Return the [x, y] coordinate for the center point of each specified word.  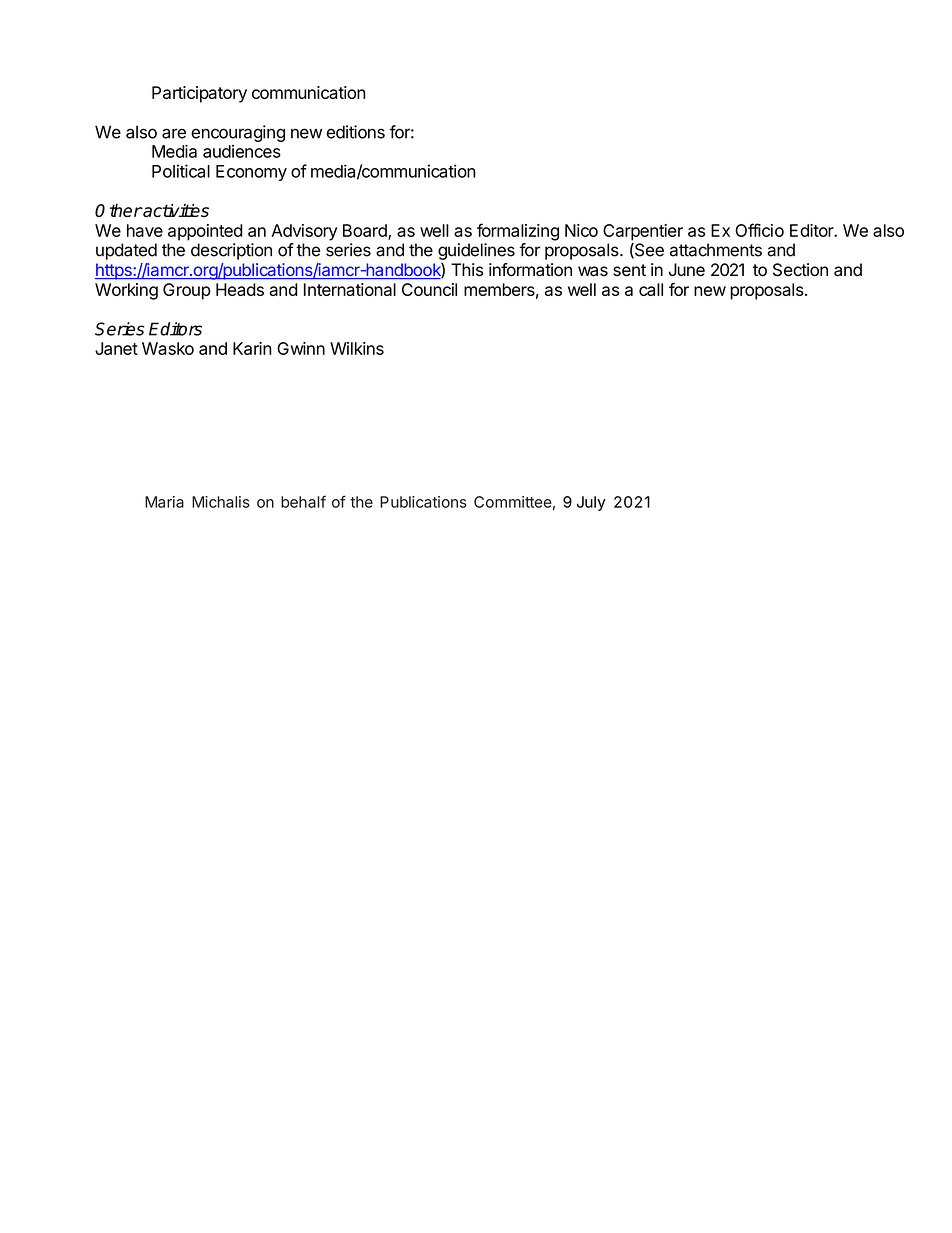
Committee [513, 502]
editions [356, 132]
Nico [581, 230]
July [591, 503]
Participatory [199, 94]
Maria [164, 502]
